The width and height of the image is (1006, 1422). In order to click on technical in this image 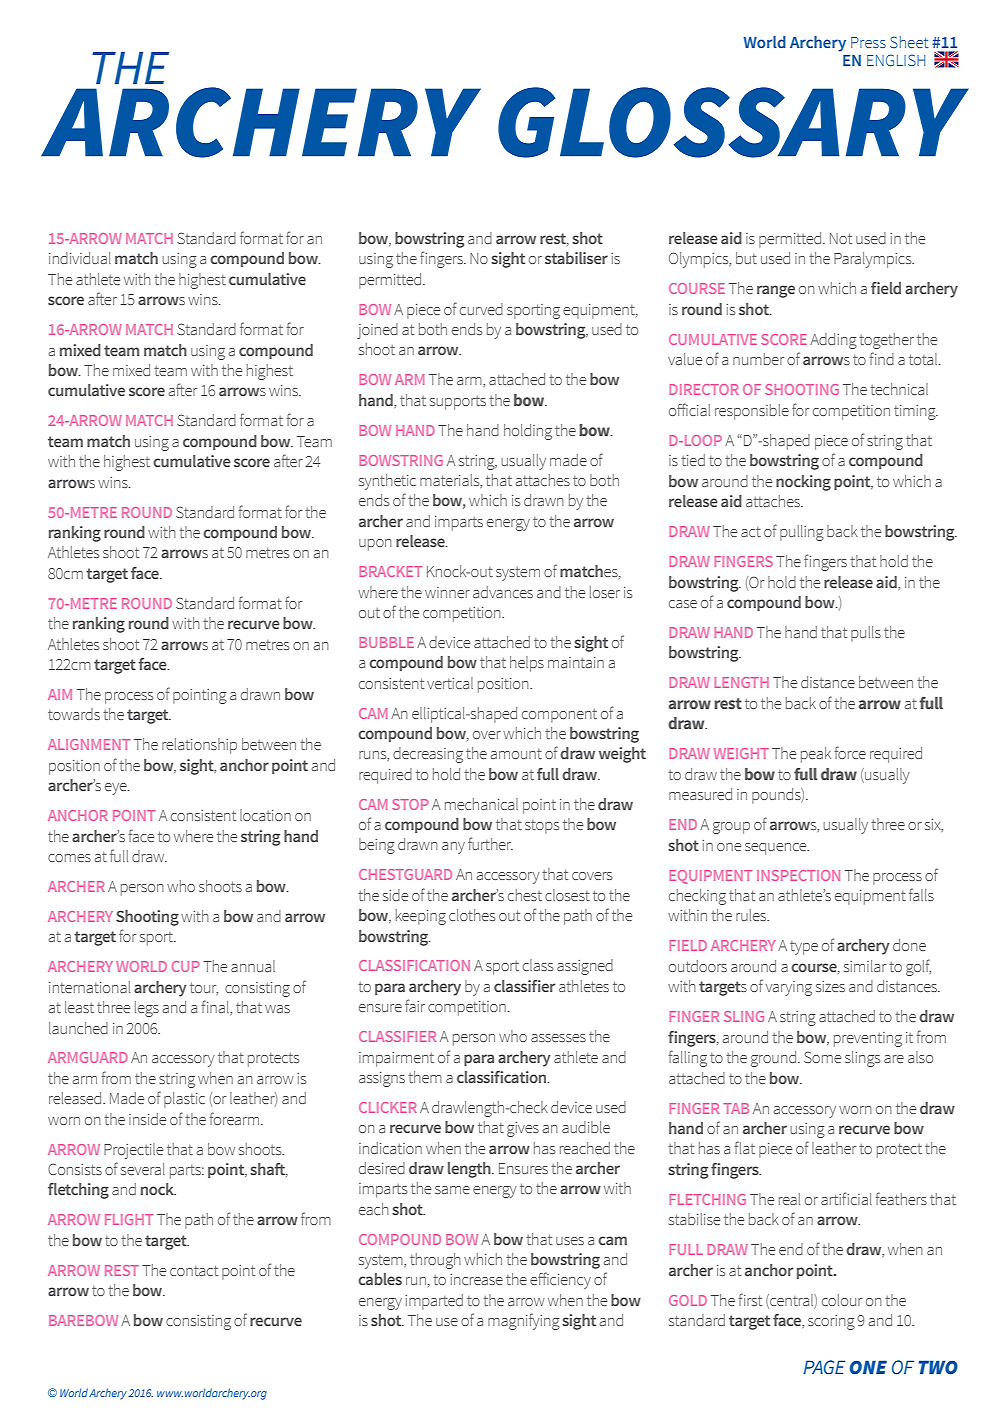, I will do `click(899, 389)`.
